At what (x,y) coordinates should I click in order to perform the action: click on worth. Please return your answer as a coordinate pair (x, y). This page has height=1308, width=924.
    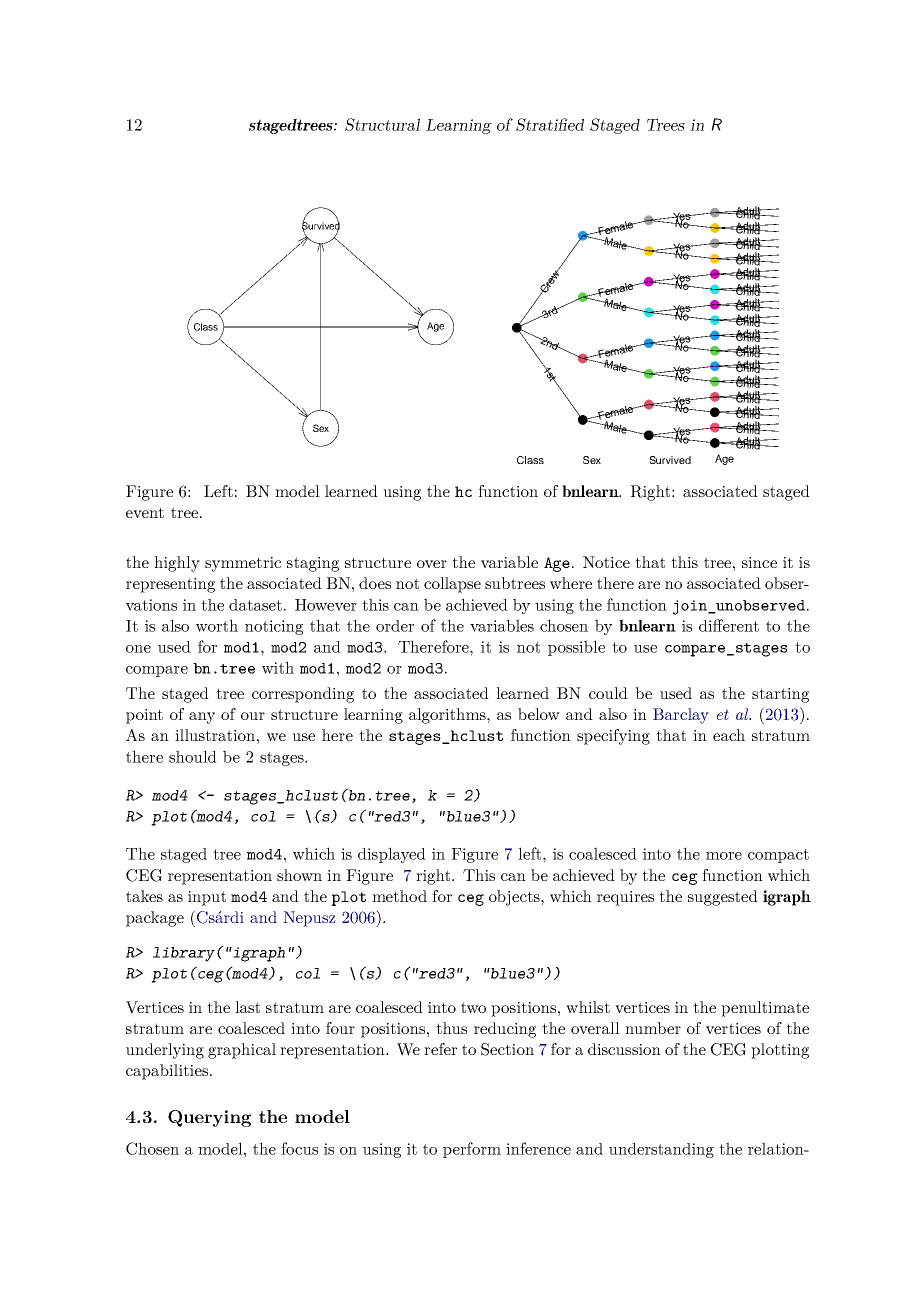
    Looking at the image, I should click on (217, 625).
